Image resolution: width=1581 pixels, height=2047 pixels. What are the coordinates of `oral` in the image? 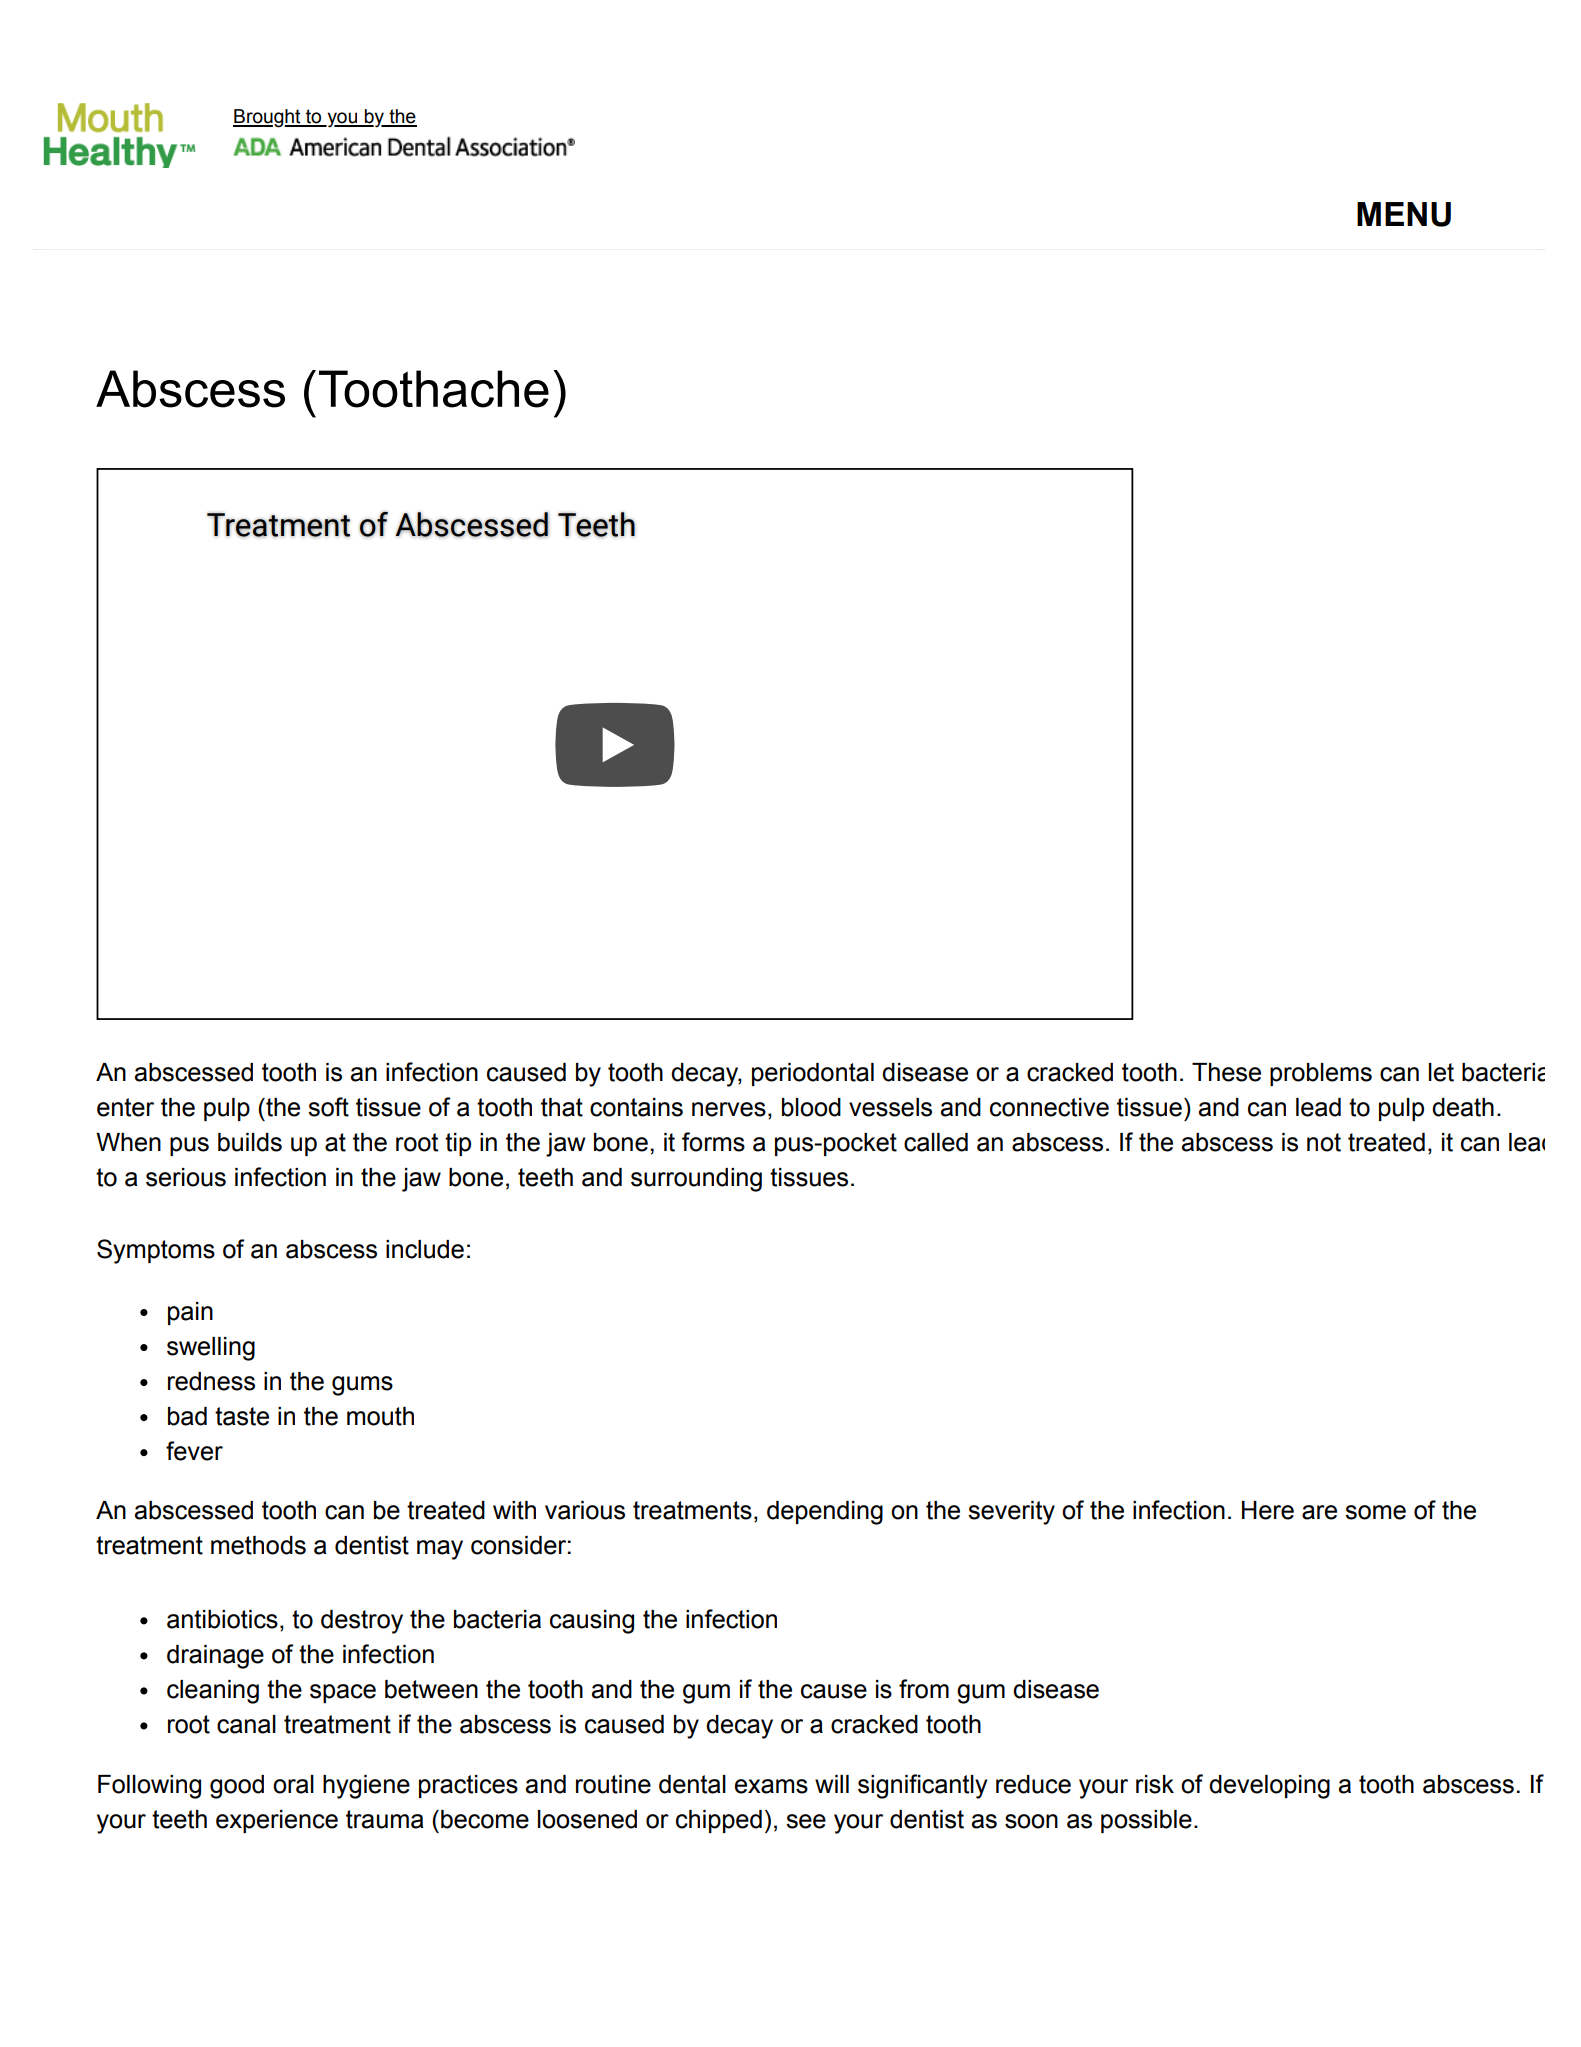 It's located at (293, 1784).
